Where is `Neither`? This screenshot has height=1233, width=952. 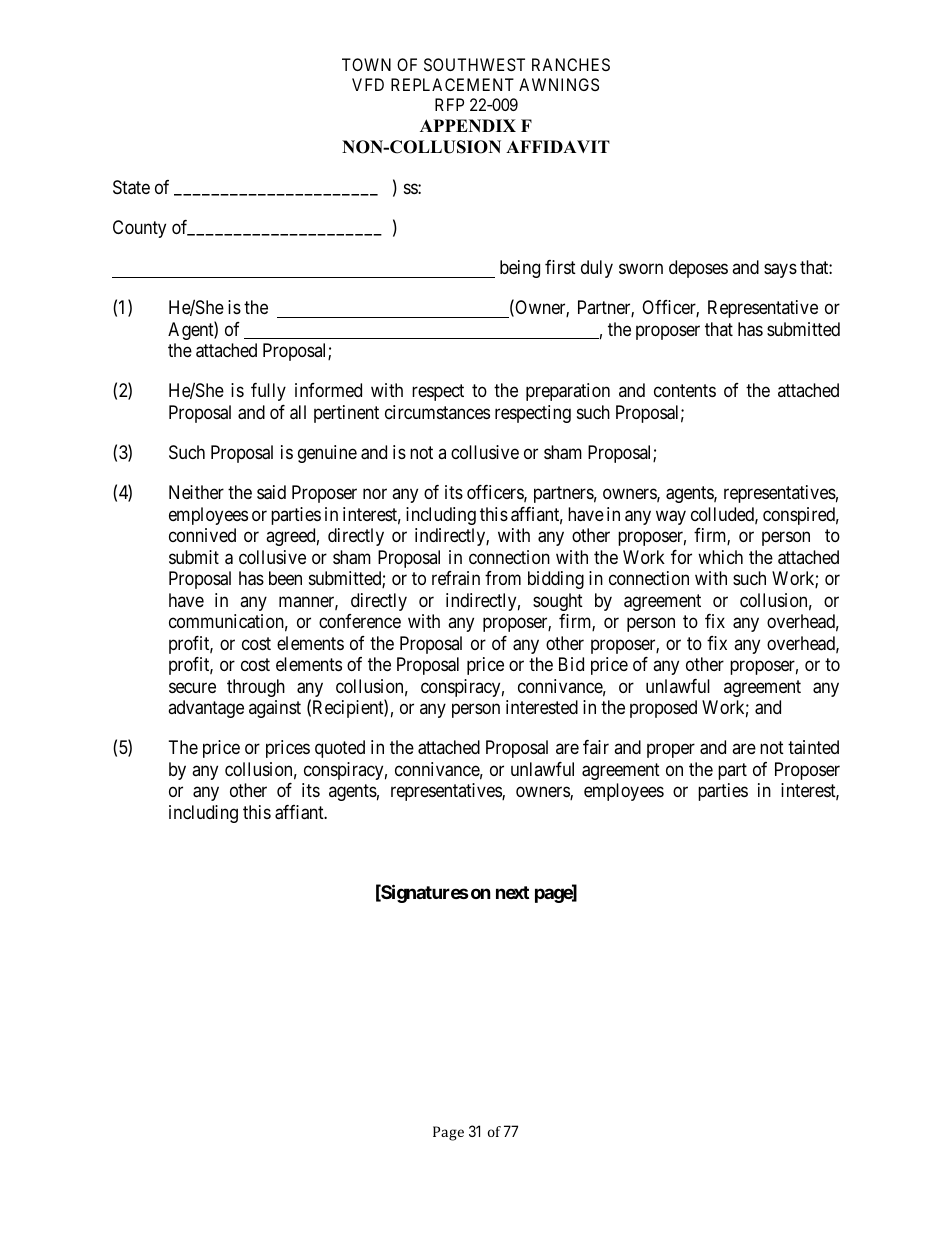
Neither is located at coordinates (196, 492).
